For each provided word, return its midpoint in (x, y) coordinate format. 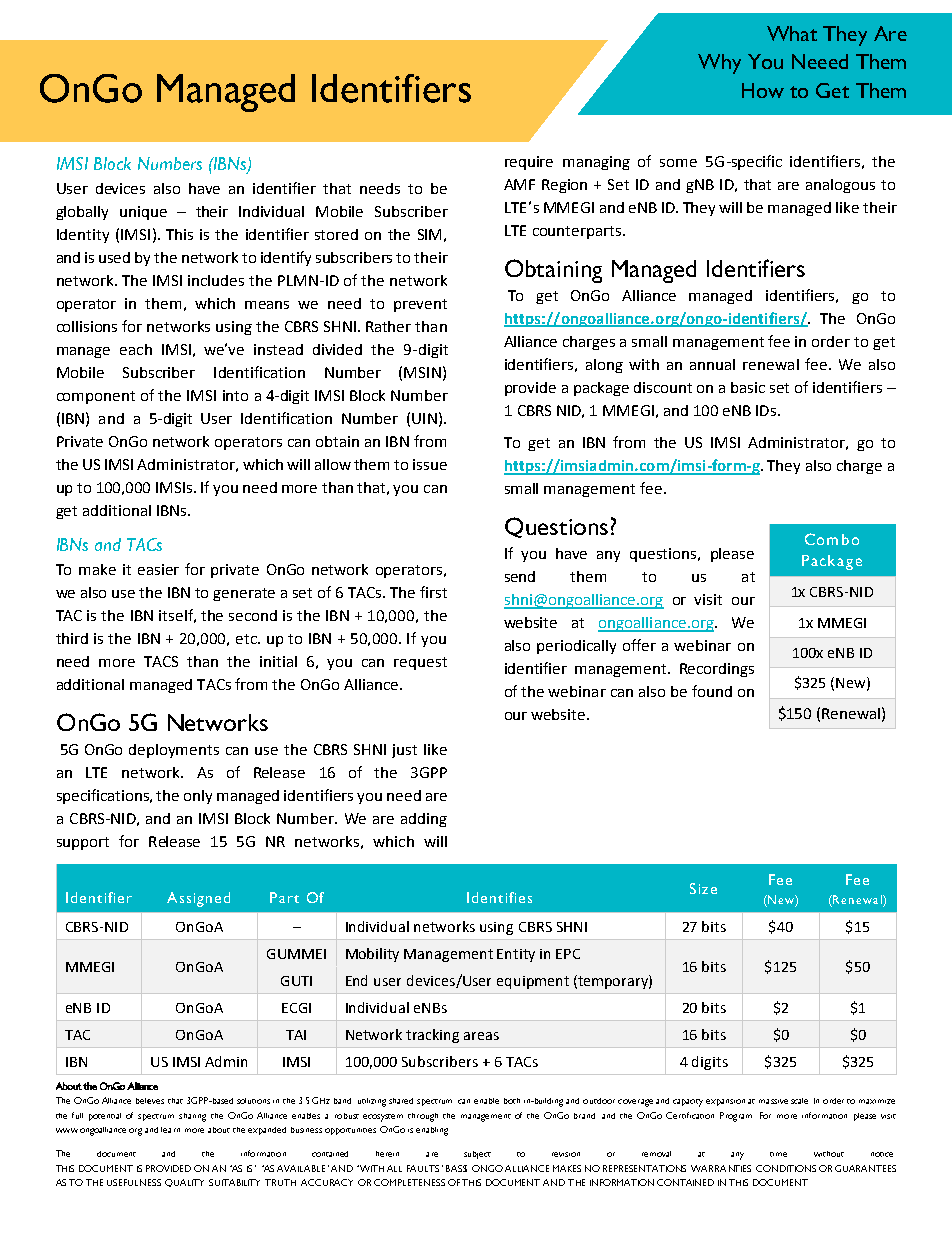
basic (748, 387)
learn (170, 1130)
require (529, 163)
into (235, 395)
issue (430, 464)
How (763, 90)
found (712, 691)
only (198, 797)
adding (424, 820)
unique (143, 213)
